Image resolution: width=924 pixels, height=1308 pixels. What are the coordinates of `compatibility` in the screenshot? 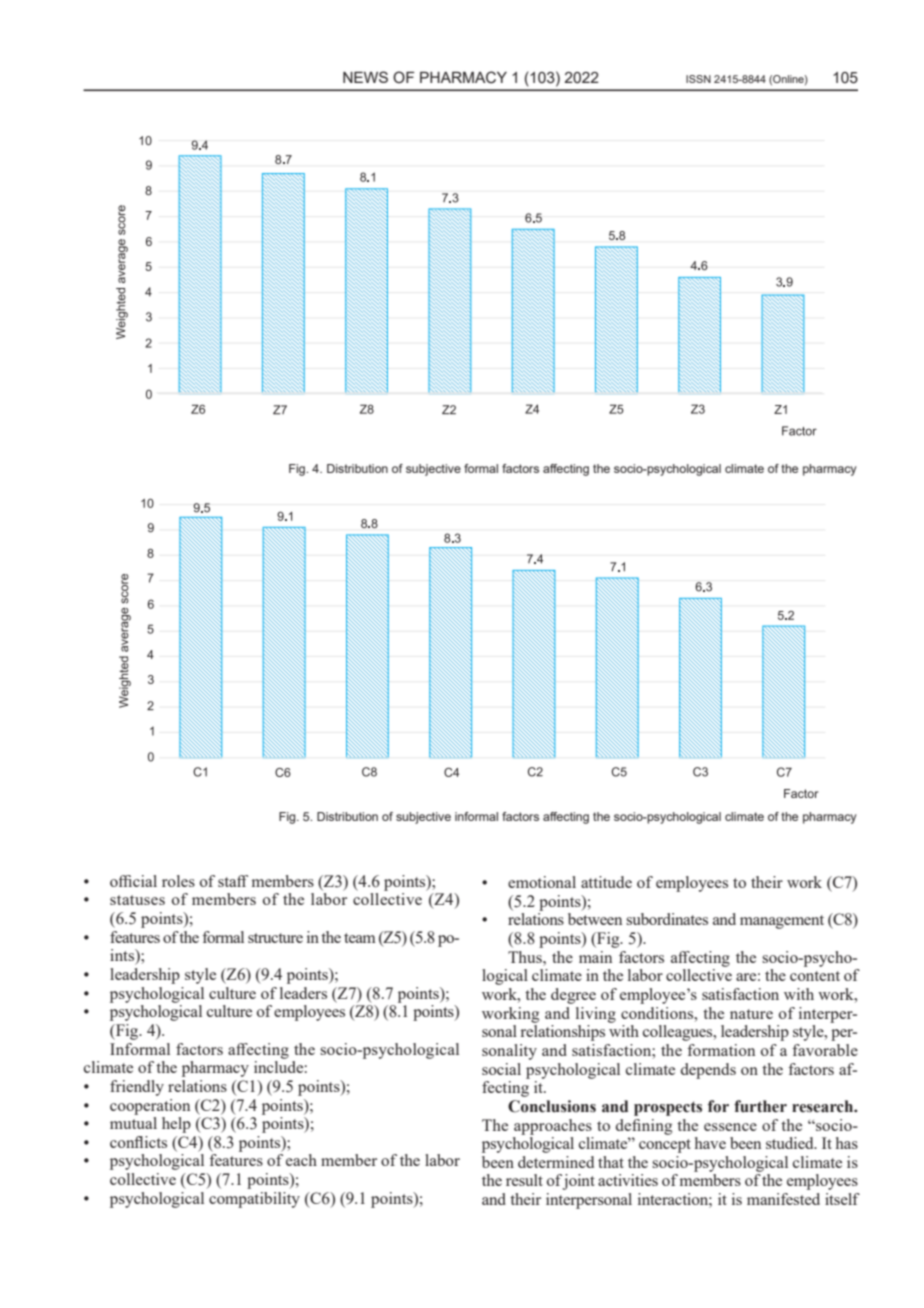 It's located at (254, 1200).
